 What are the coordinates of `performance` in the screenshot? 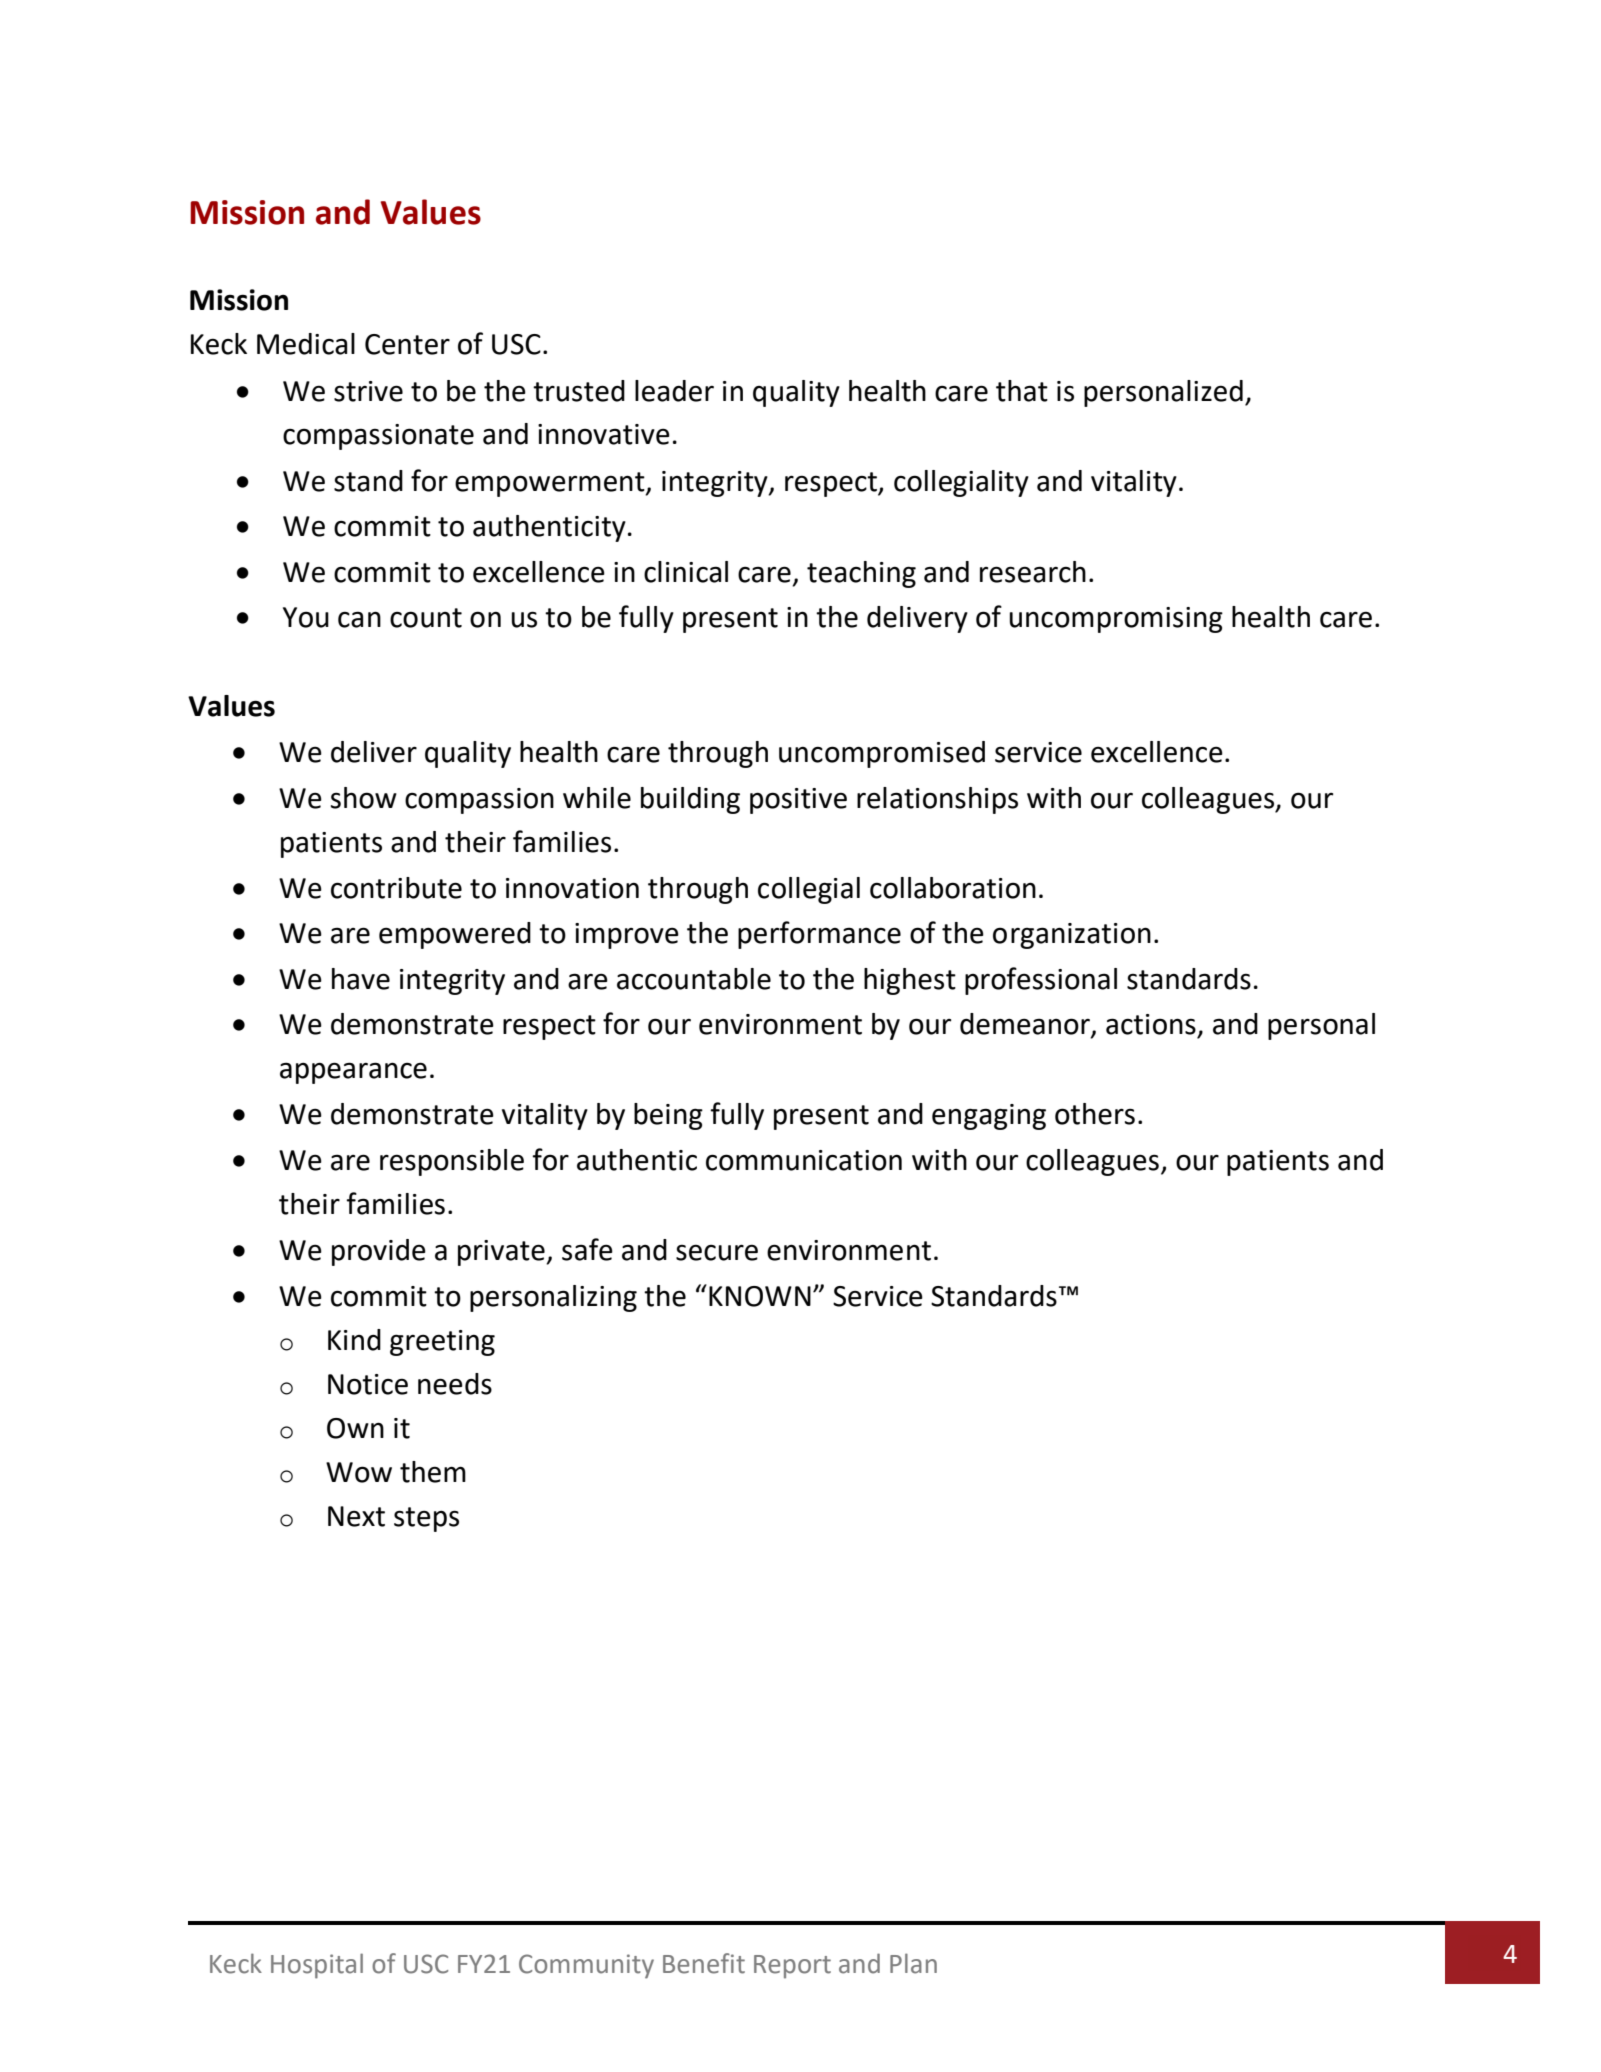 It's located at (819, 935).
